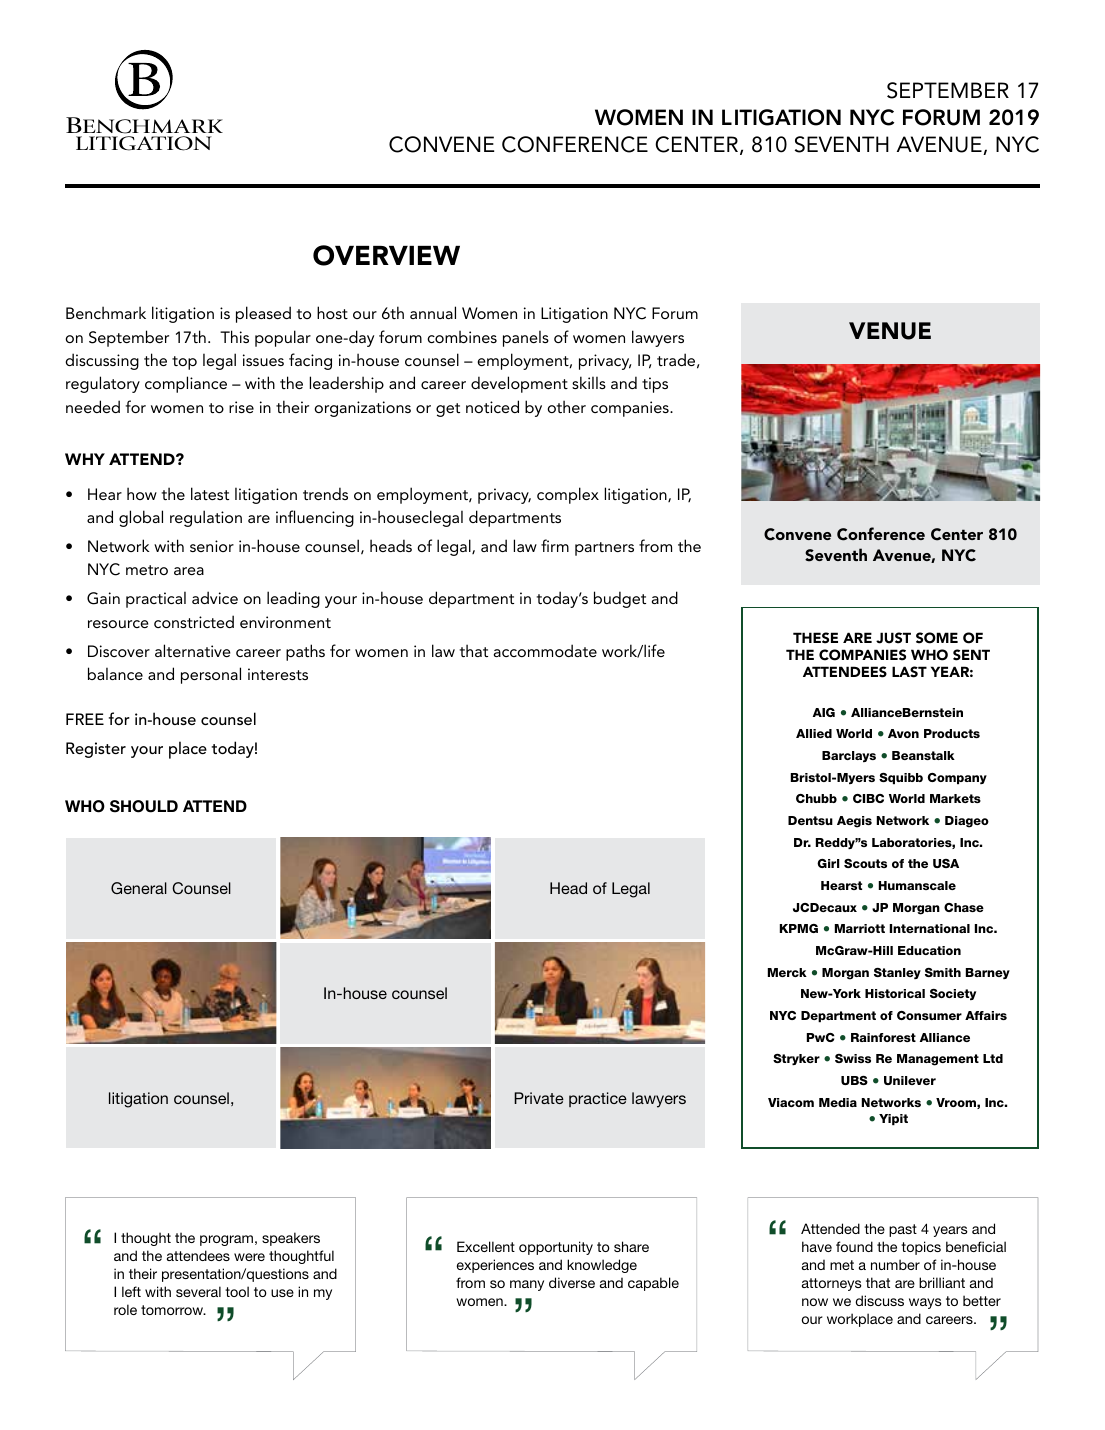  What do you see at coordinates (568, 495) in the image?
I see `complex` at bounding box center [568, 495].
